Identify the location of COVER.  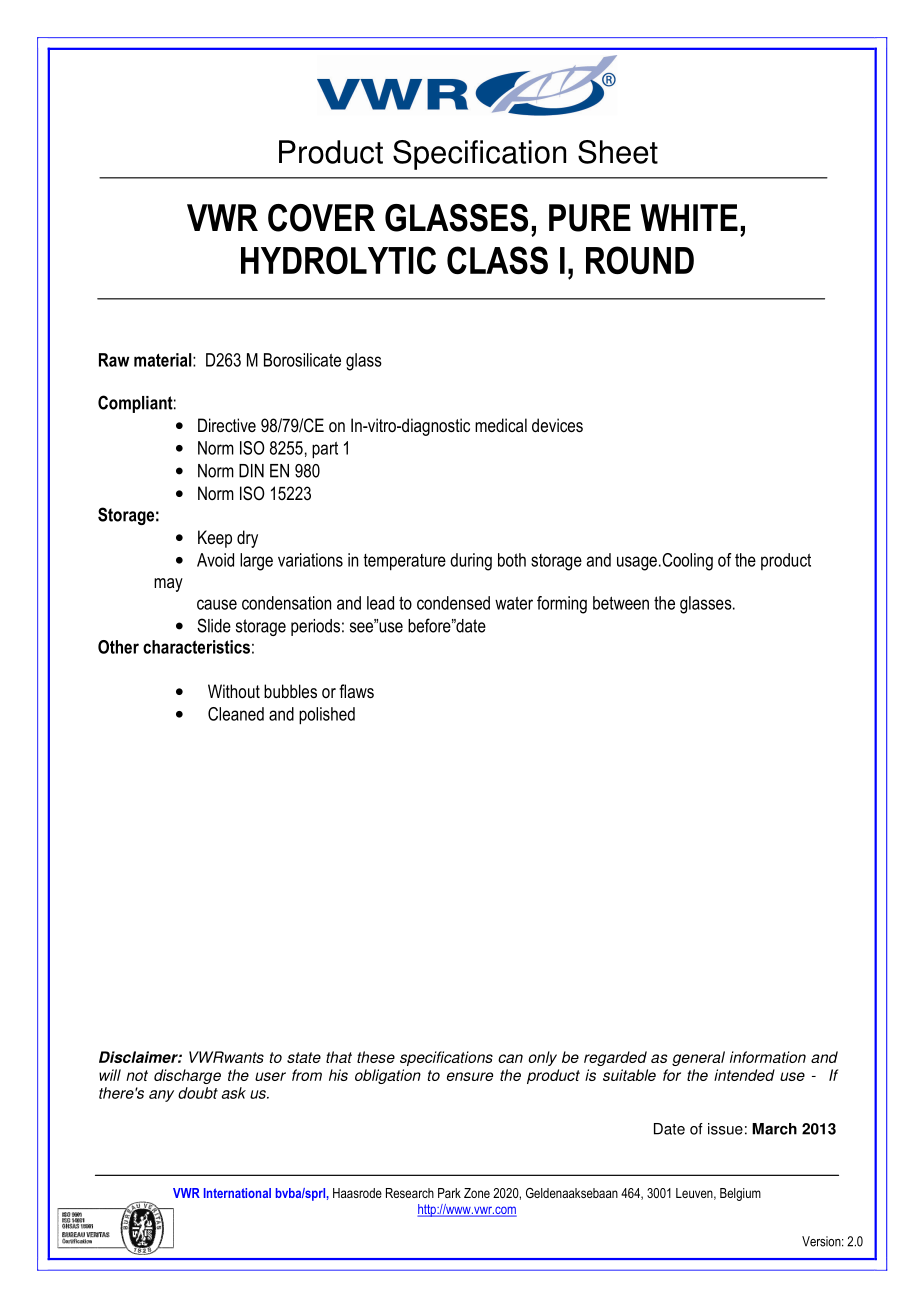
(321, 218).
